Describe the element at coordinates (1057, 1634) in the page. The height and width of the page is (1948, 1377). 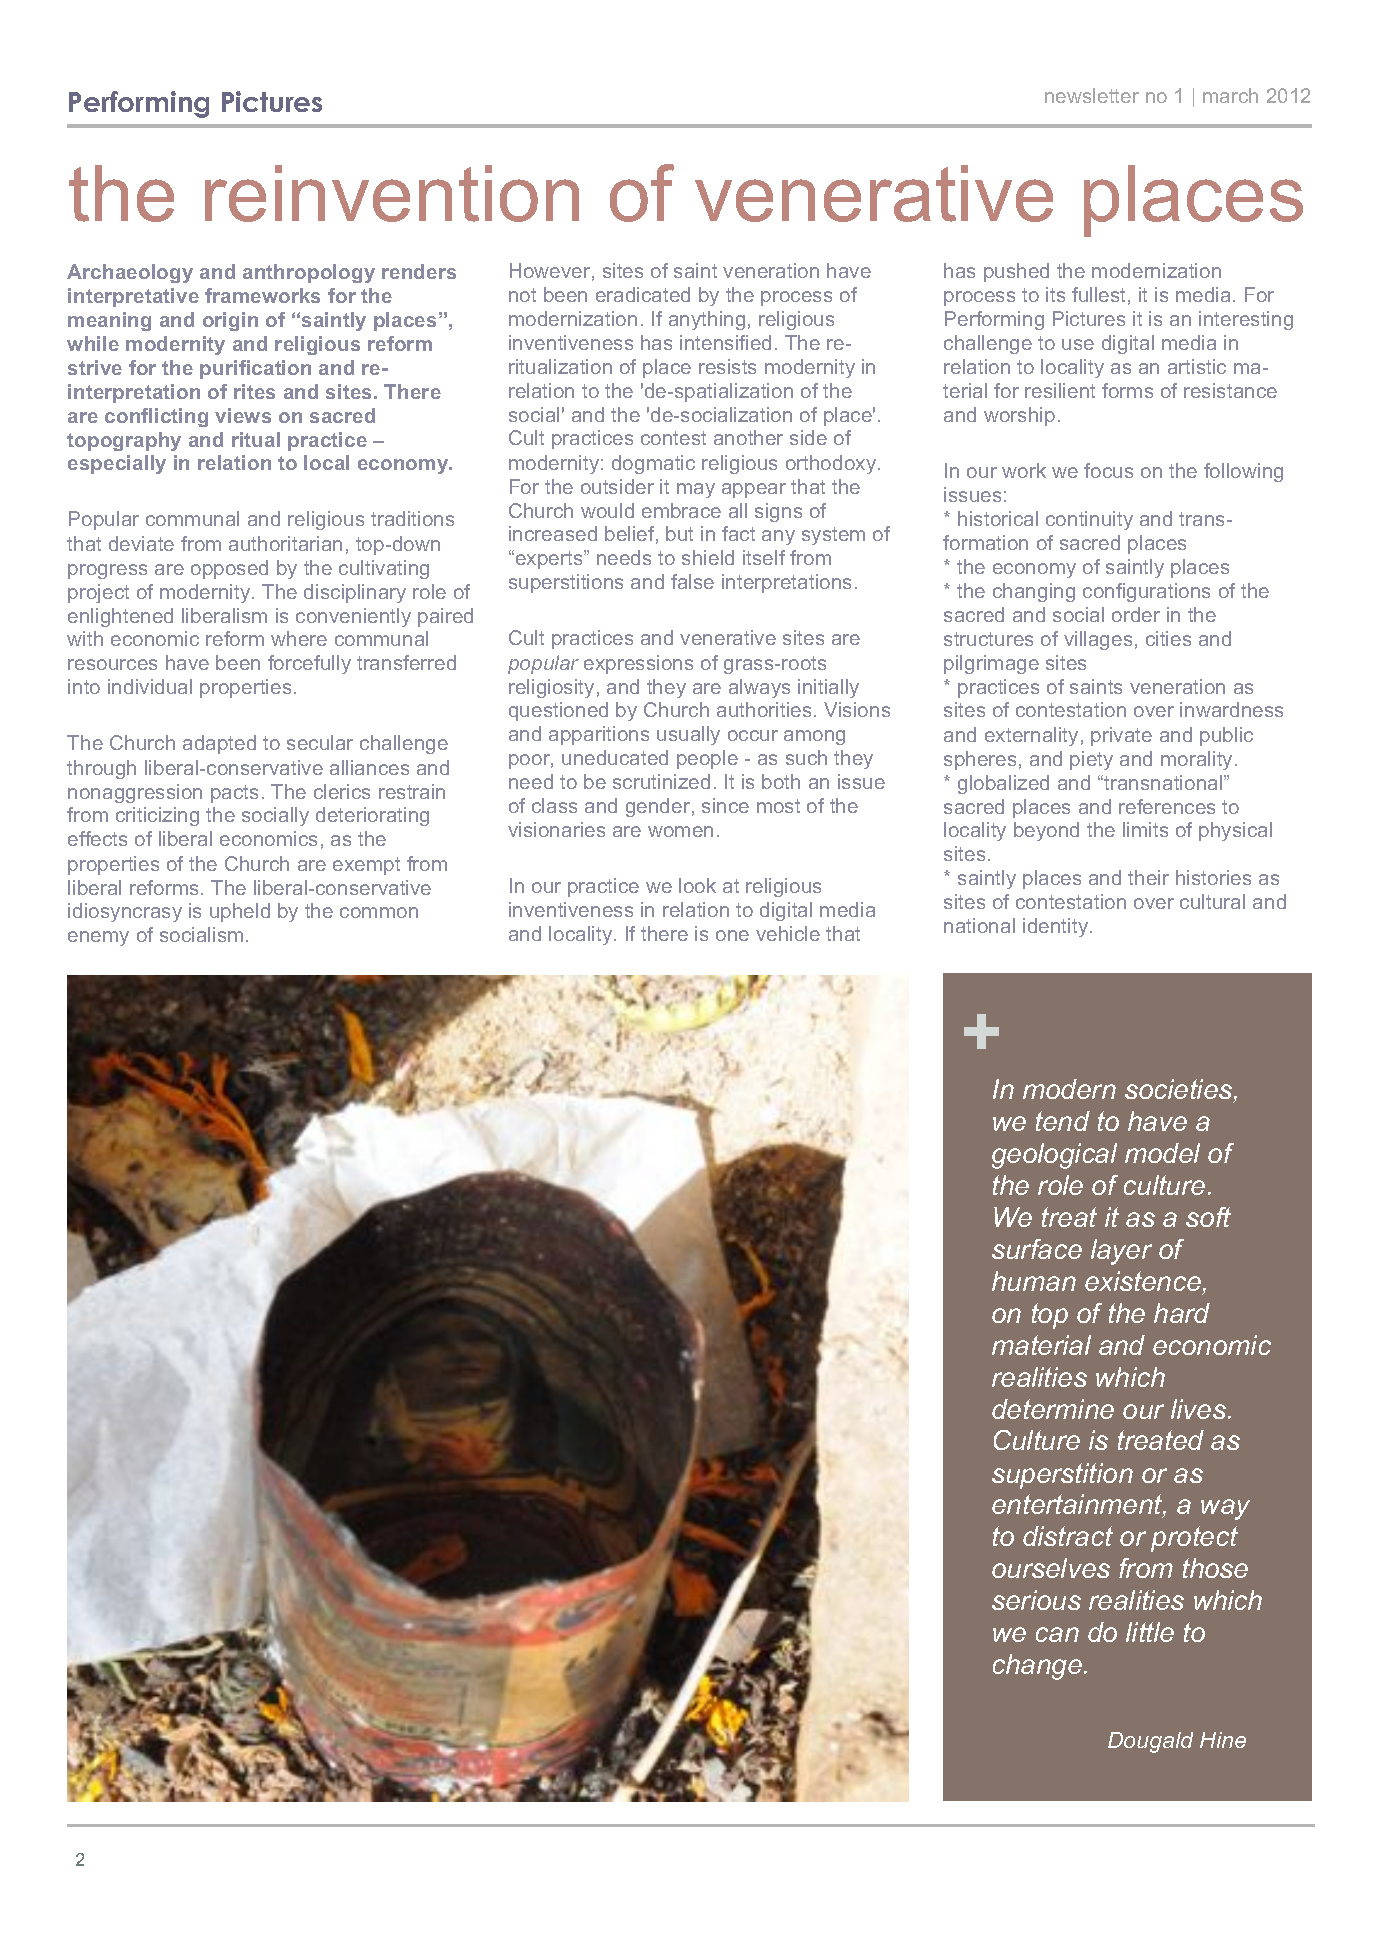
I see `can` at that location.
